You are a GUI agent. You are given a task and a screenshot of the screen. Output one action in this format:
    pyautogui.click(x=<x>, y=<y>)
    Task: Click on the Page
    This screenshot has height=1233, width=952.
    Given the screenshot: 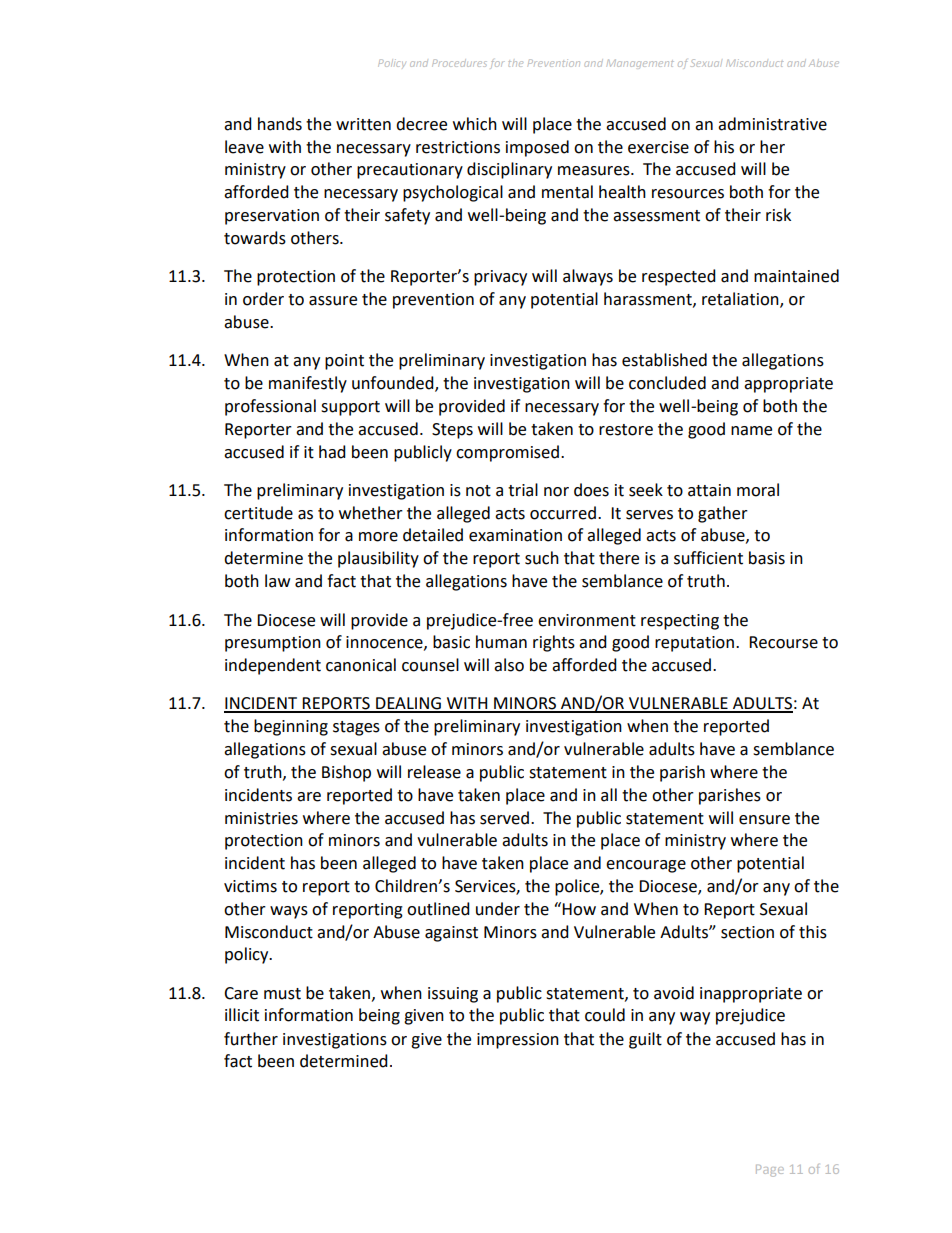 What is the action you would take?
    pyautogui.click(x=770, y=1171)
